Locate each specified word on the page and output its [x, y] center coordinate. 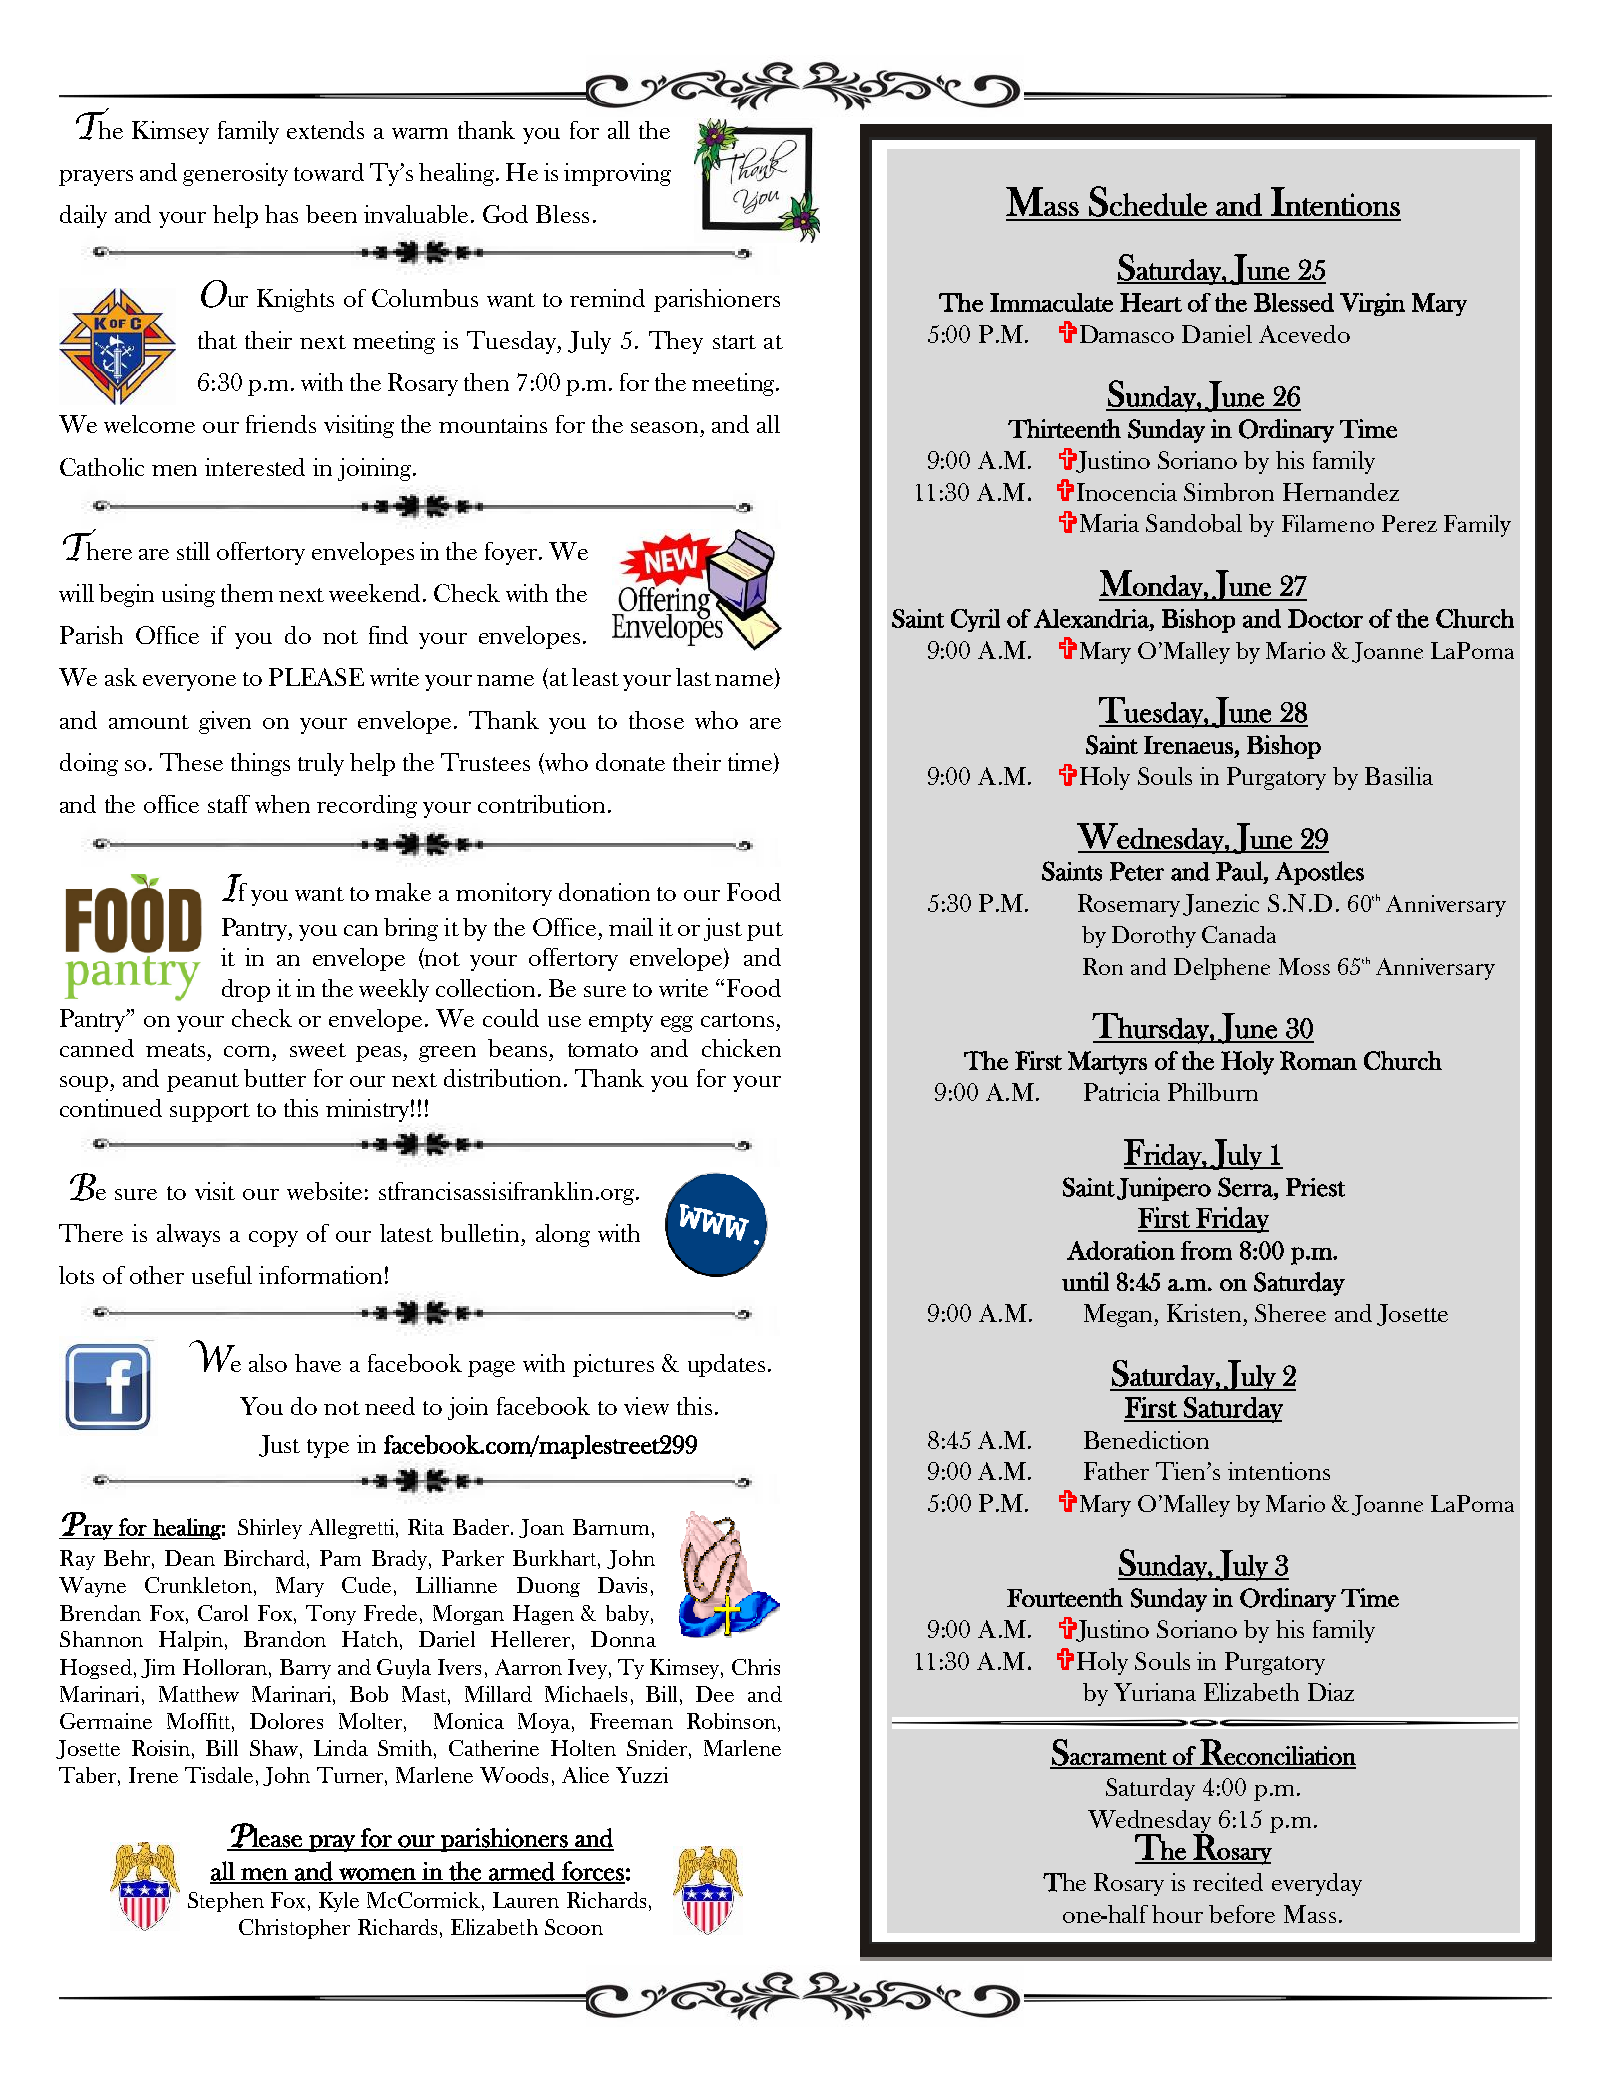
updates [726, 1365]
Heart [1151, 302]
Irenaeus [1188, 745]
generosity [235, 174]
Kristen [1206, 1313]
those [656, 720]
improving [617, 174]
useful [222, 1275]
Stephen [226, 1902]
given [225, 722]
